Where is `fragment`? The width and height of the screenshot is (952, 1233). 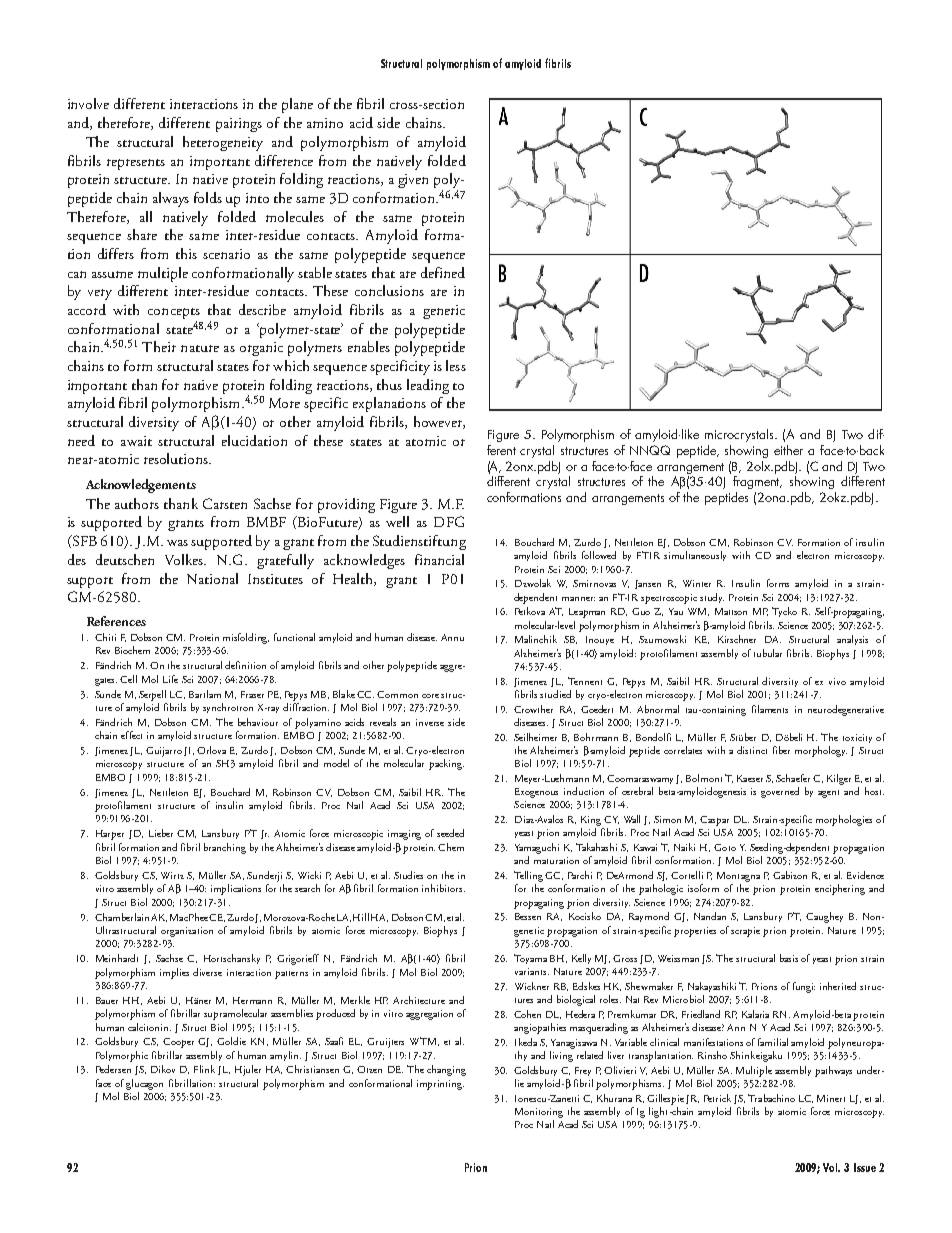
fragment is located at coordinates (757, 481).
